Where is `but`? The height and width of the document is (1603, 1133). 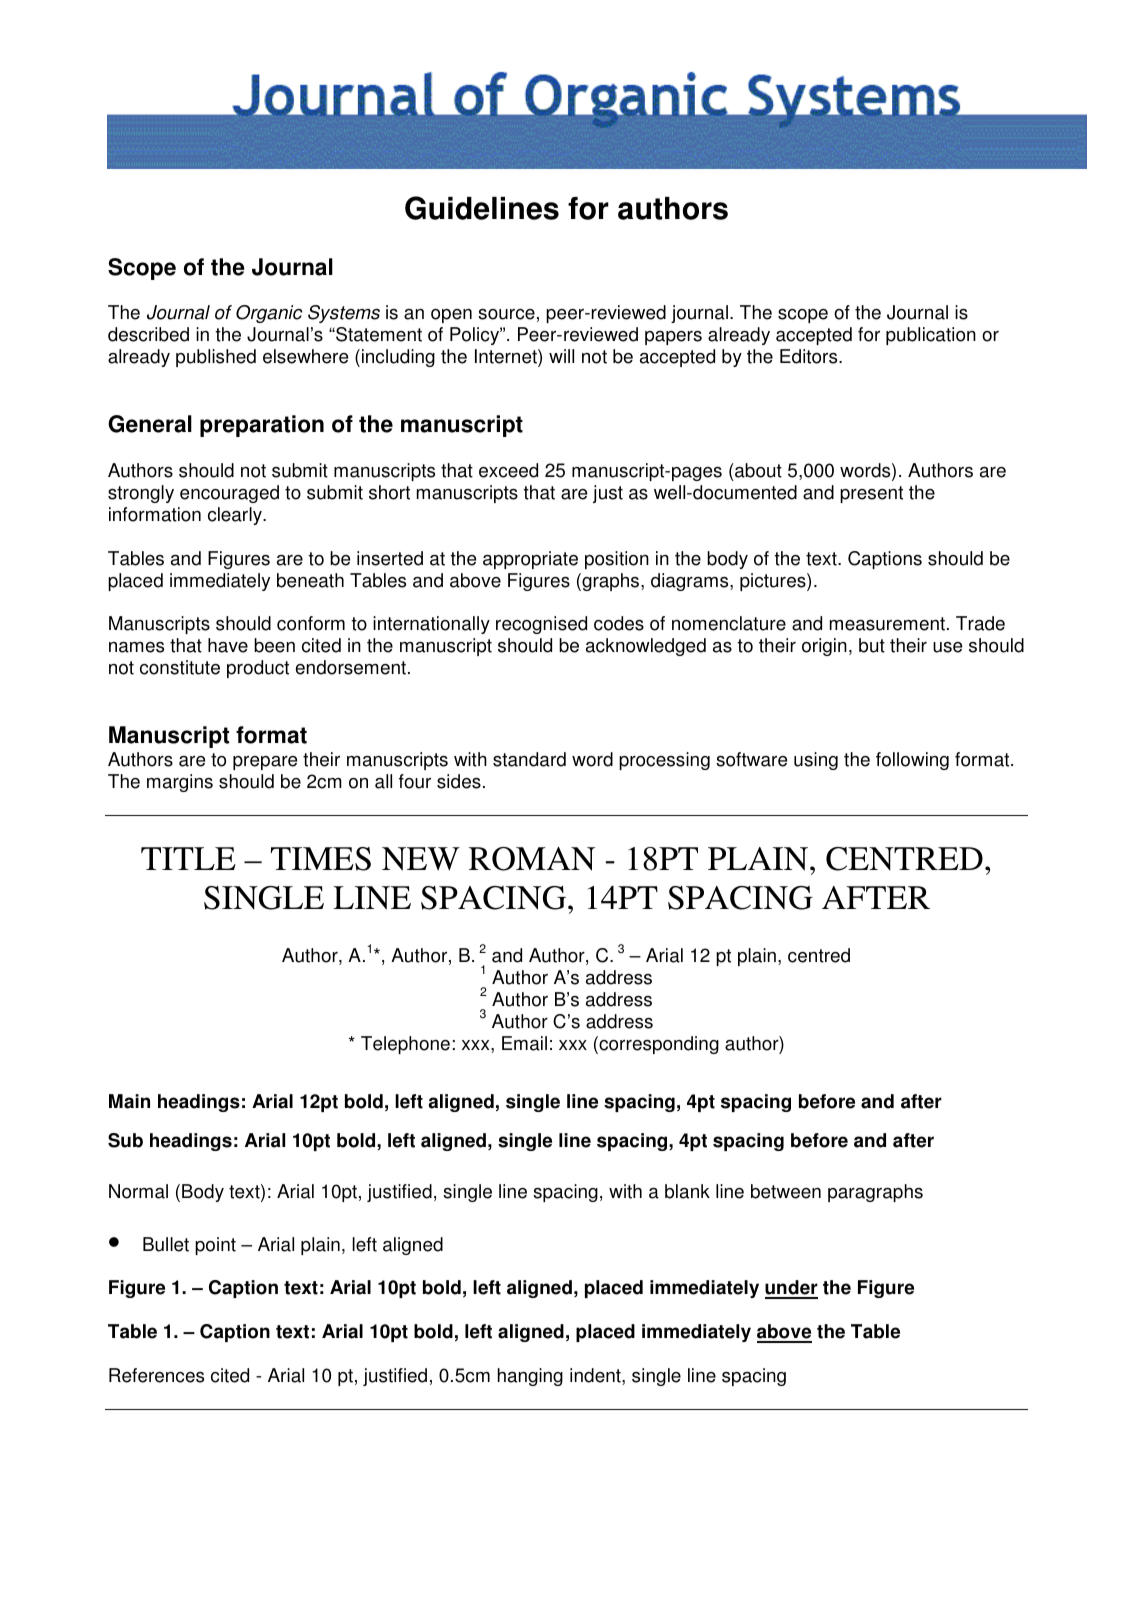
but is located at coordinates (872, 645).
